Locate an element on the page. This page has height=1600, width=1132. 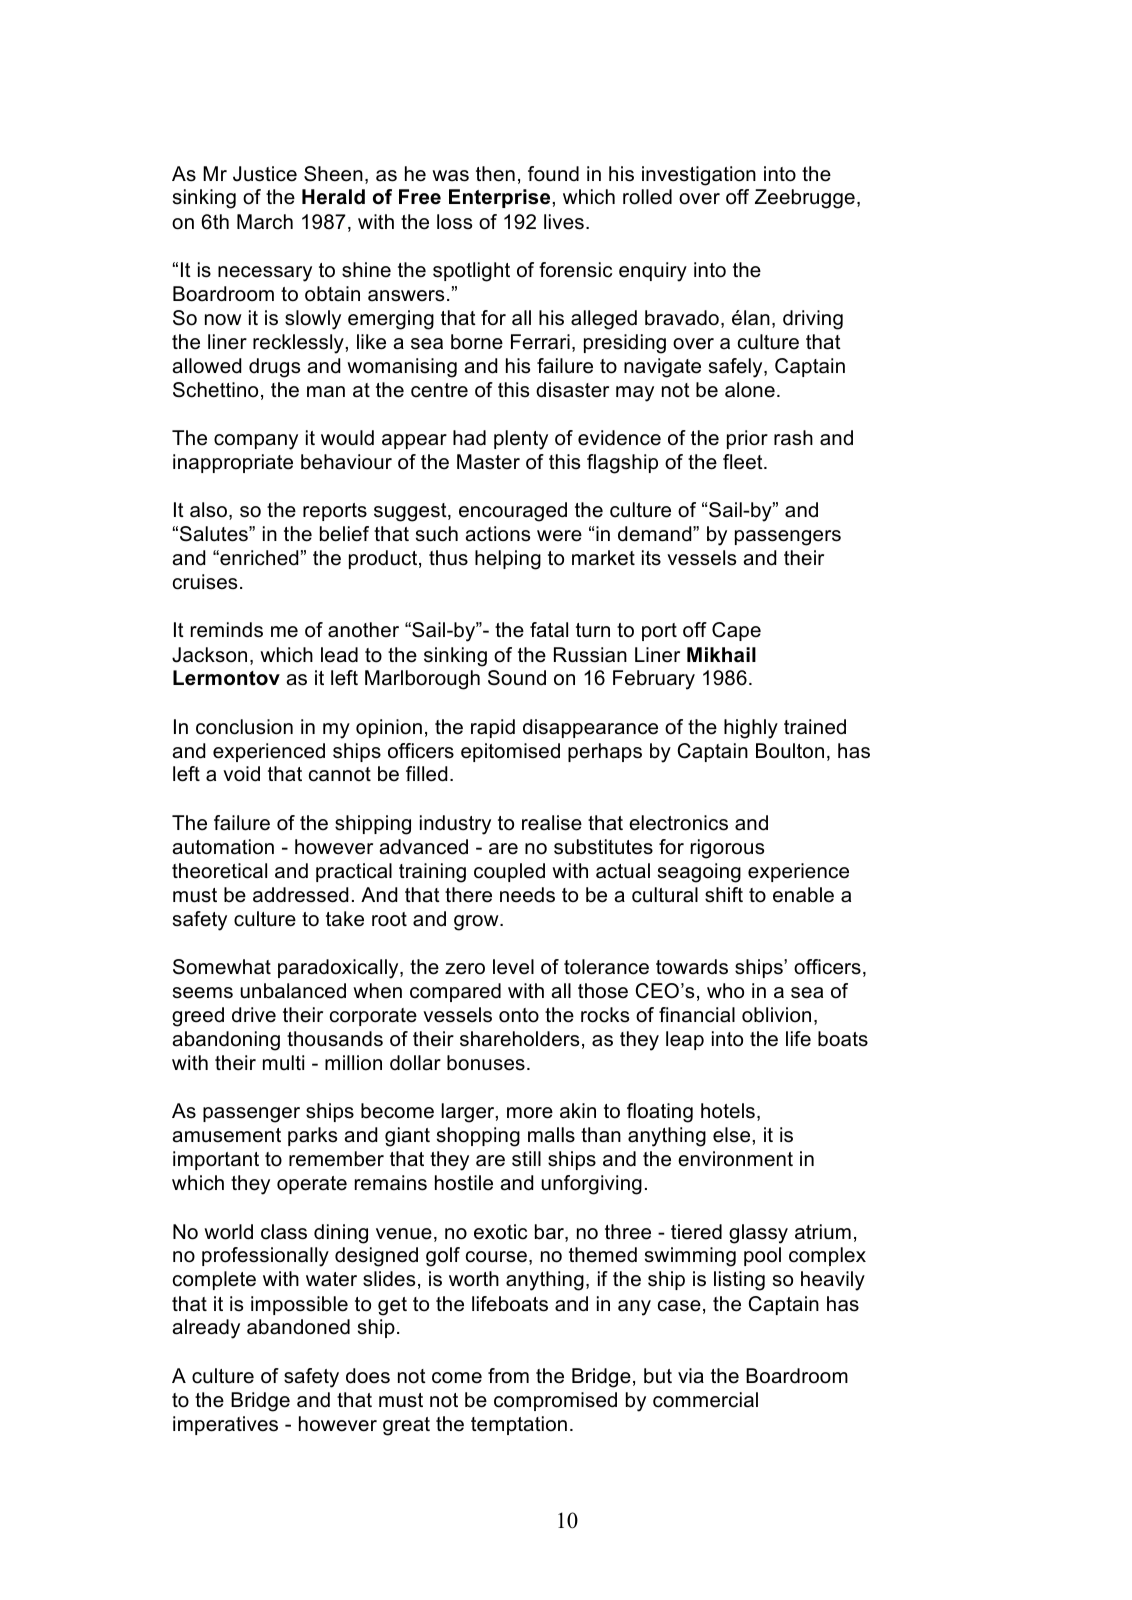
realise is located at coordinates (552, 823).
